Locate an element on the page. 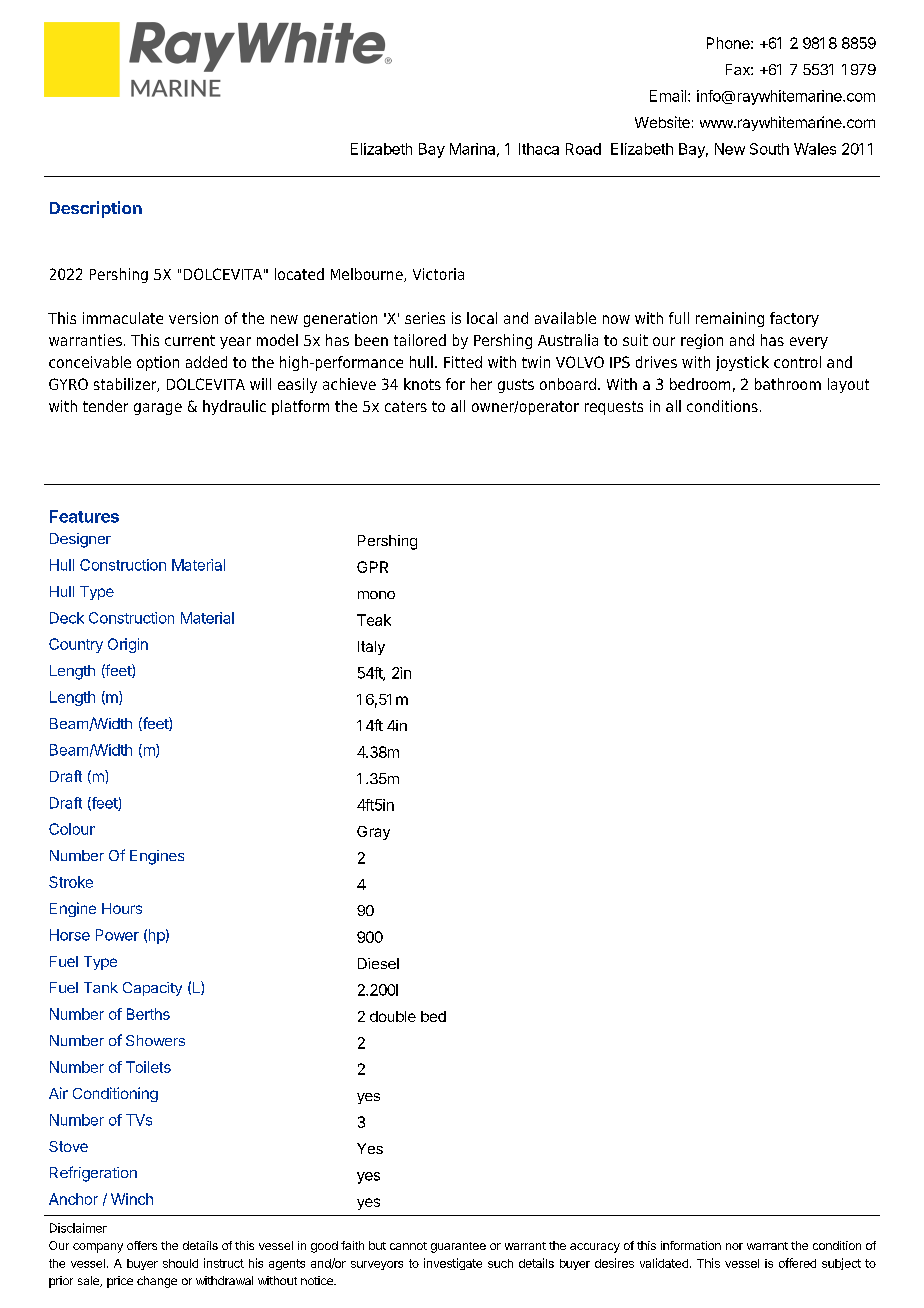 The width and height of the document is (924, 1308). double is located at coordinates (393, 1016).
